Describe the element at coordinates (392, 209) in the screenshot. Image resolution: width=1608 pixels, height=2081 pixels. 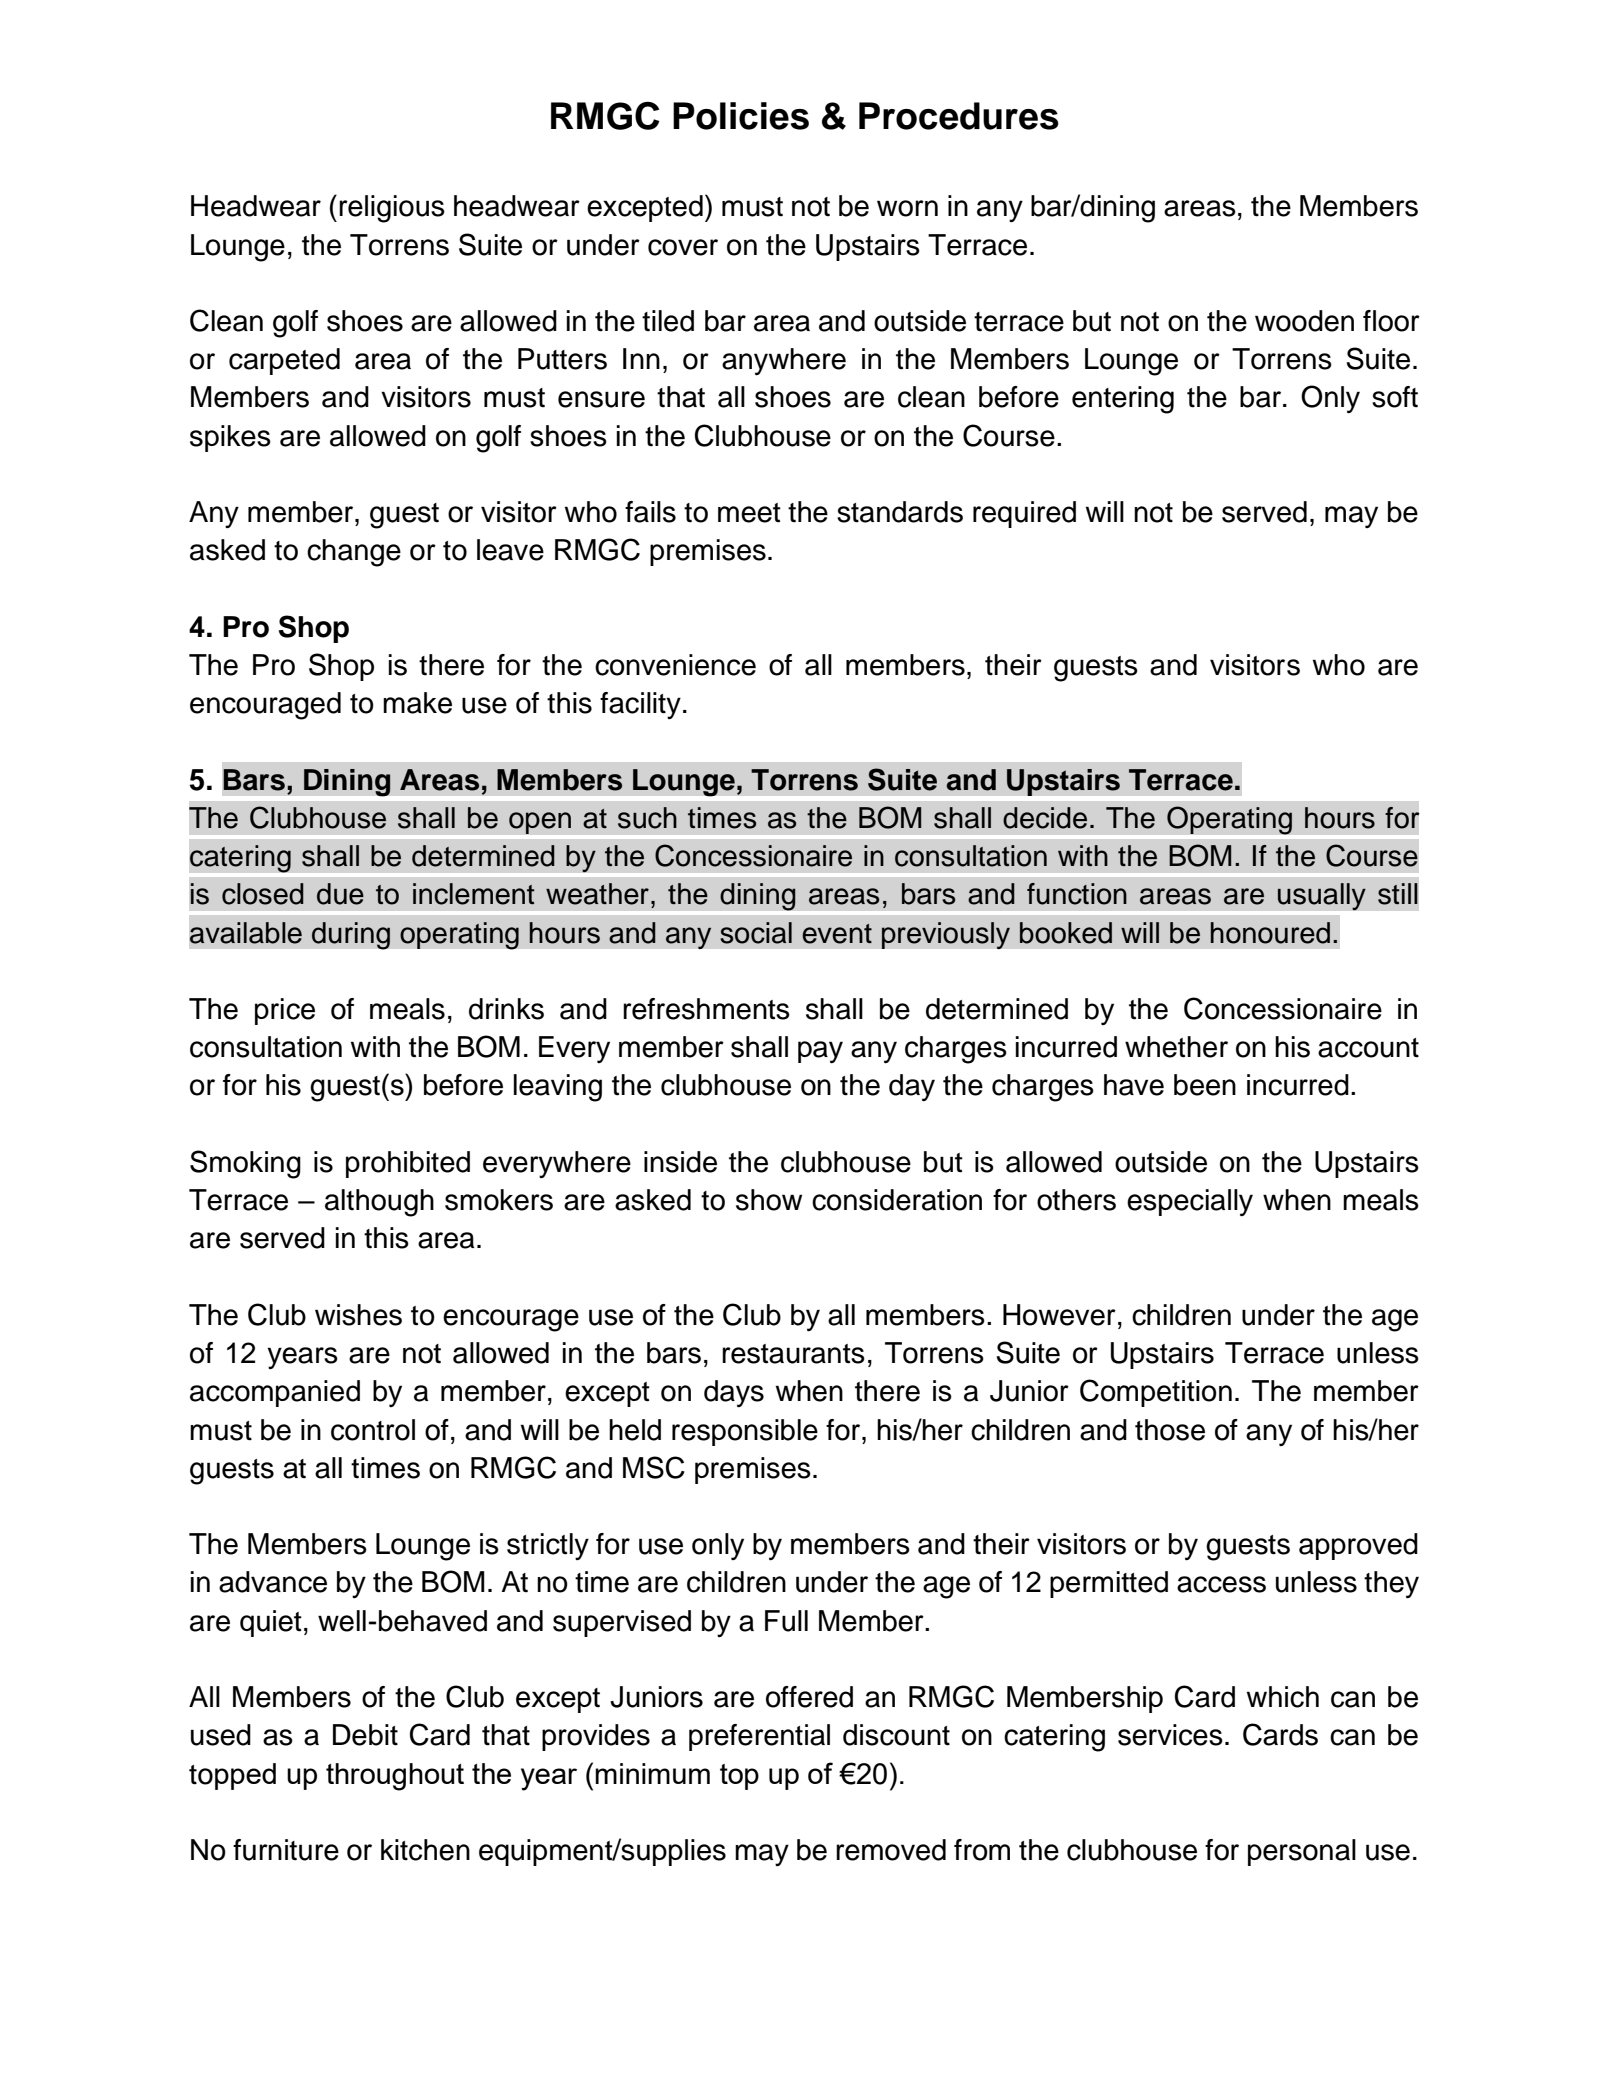
I see `religious` at that location.
